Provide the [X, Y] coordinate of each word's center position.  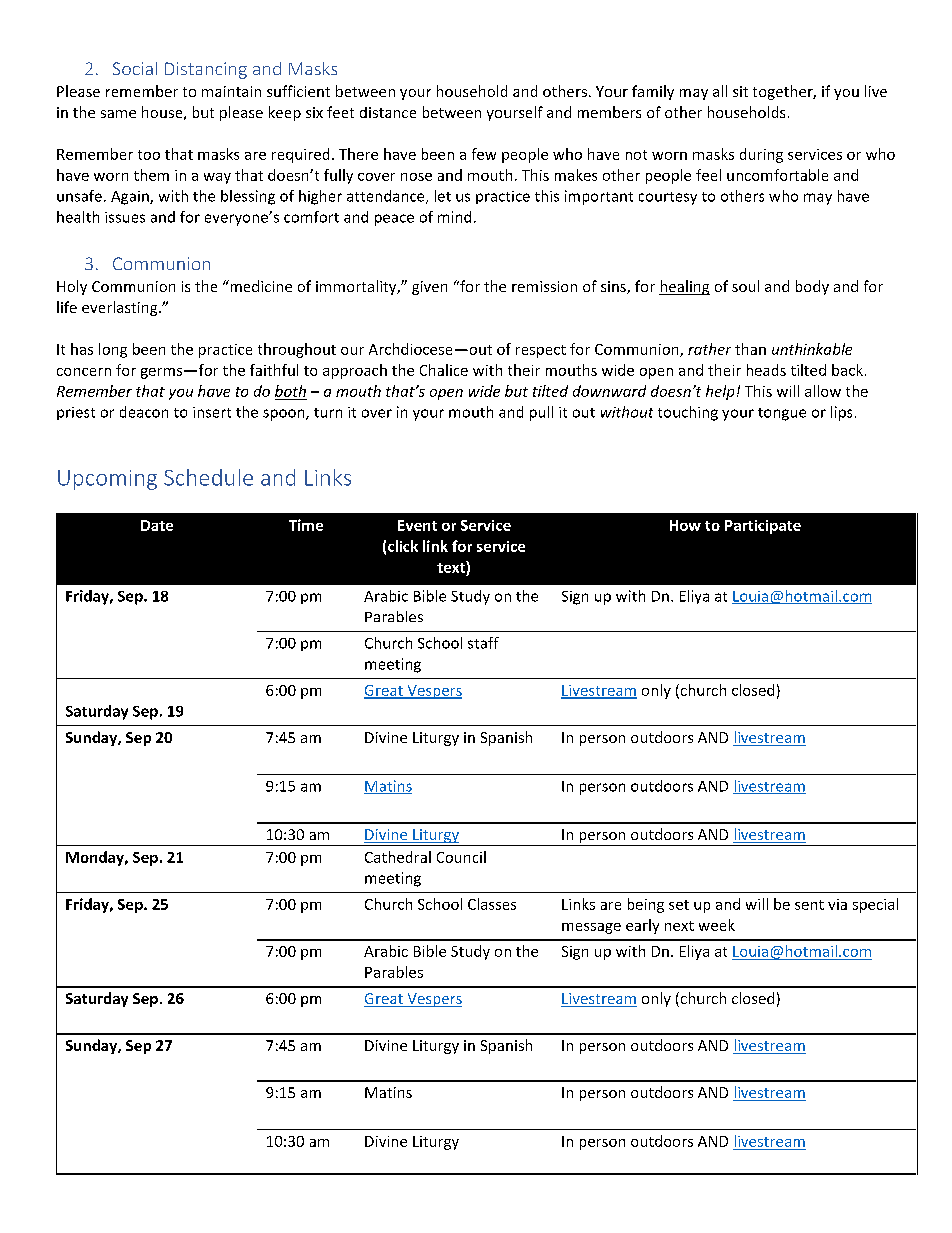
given [429, 288]
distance [388, 112]
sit [740, 91]
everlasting [121, 308]
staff [483, 643]
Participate [763, 527]
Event [417, 525]
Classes [492, 904]
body [812, 287]
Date [157, 525]
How [685, 525]
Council [461, 857]
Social [135, 68]
